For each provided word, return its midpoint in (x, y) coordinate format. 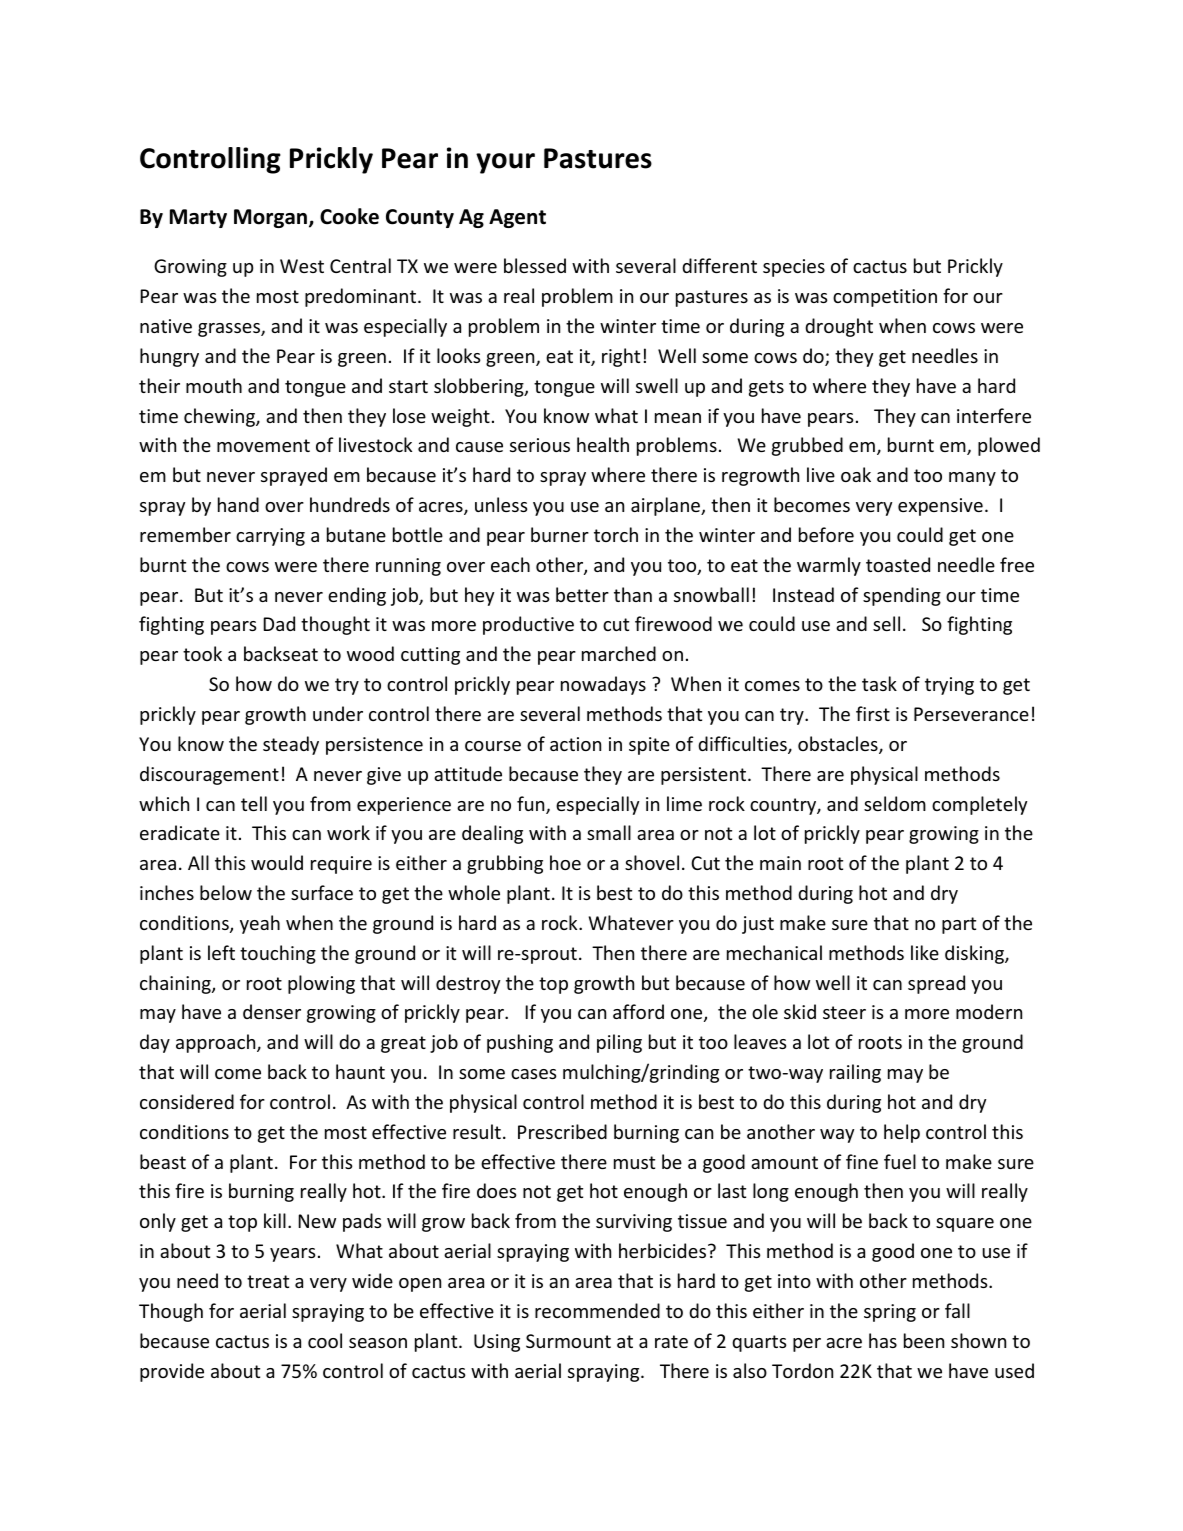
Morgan (272, 218)
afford (638, 1011)
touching (278, 954)
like (925, 952)
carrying (270, 537)
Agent (517, 218)
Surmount (568, 1341)
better (582, 594)
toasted (898, 564)
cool (325, 1340)
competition (885, 298)
